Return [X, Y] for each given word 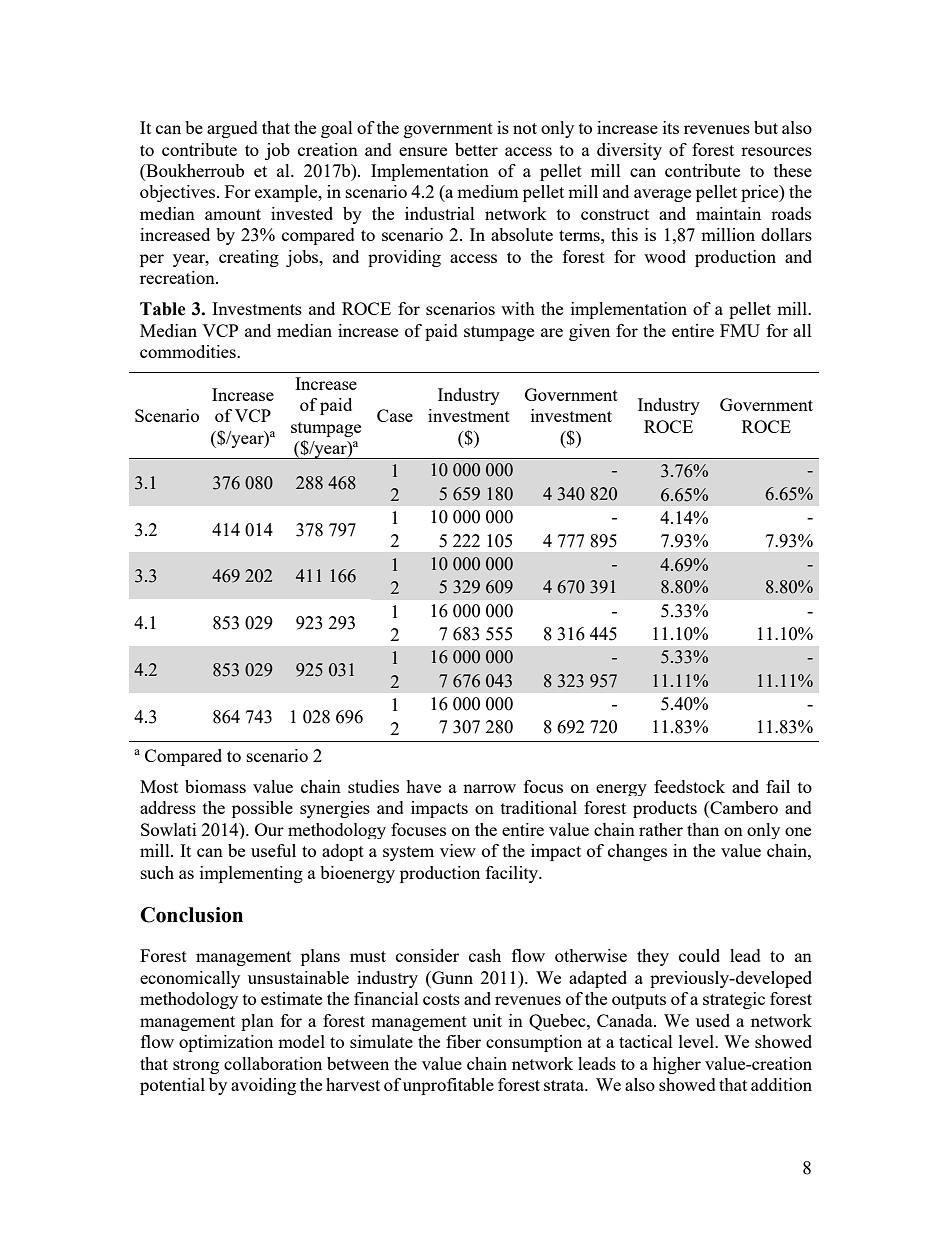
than [703, 829]
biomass [215, 786]
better [476, 149]
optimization [226, 1043]
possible [262, 809]
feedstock [689, 786]
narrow [489, 788]
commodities [189, 351]
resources [776, 151]
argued [232, 129]
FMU [740, 330]
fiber [463, 1041]
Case [395, 415]
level [698, 1041]
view [458, 850]
